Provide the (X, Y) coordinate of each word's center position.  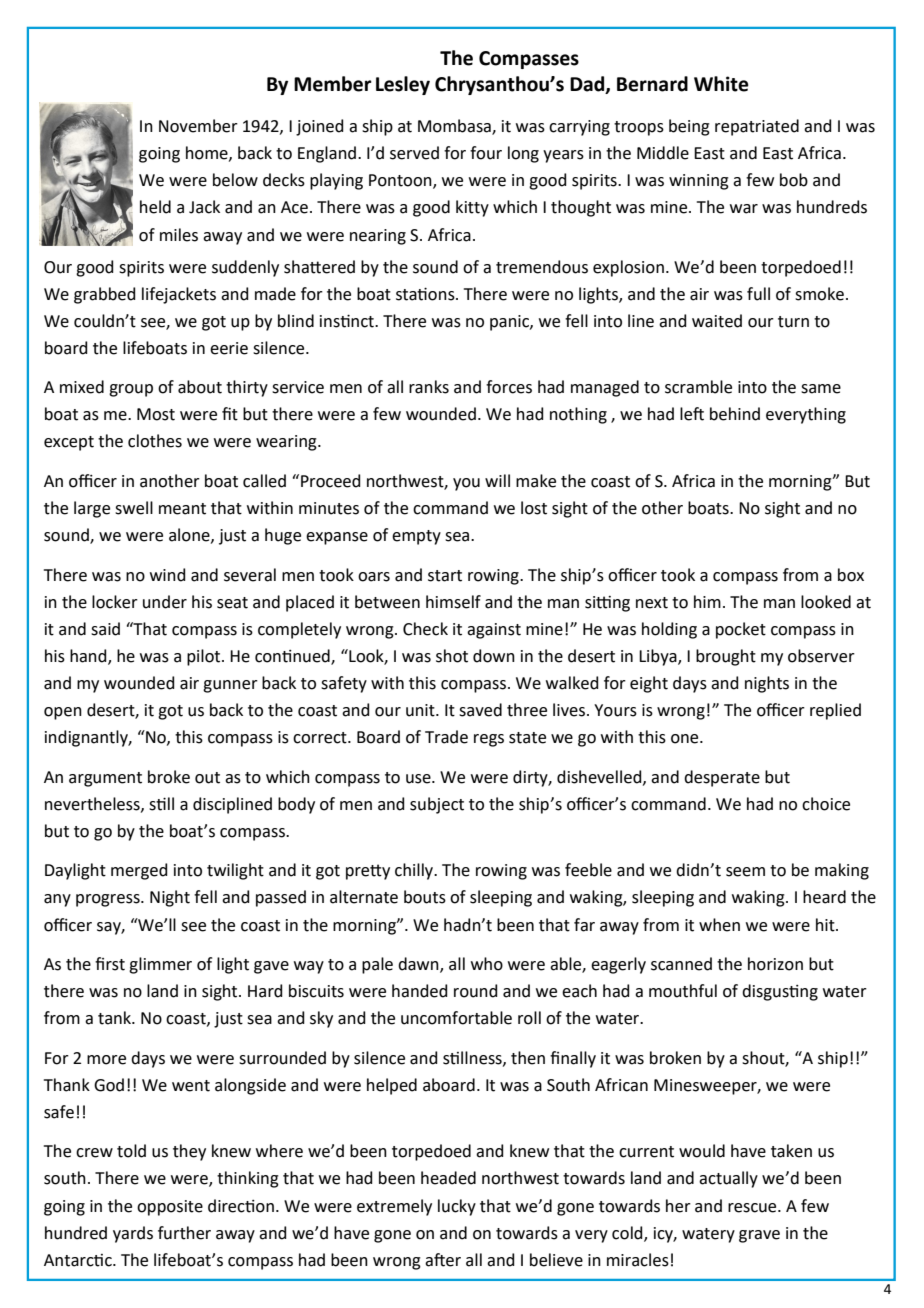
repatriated (757, 127)
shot (452, 656)
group (131, 390)
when (719, 925)
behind (735, 414)
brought (726, 657)
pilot (205, 657)
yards (133, 1234)
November (198, 126)
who (487, 964)
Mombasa (455, 127)
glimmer (160, 965)
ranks (429, 387)
